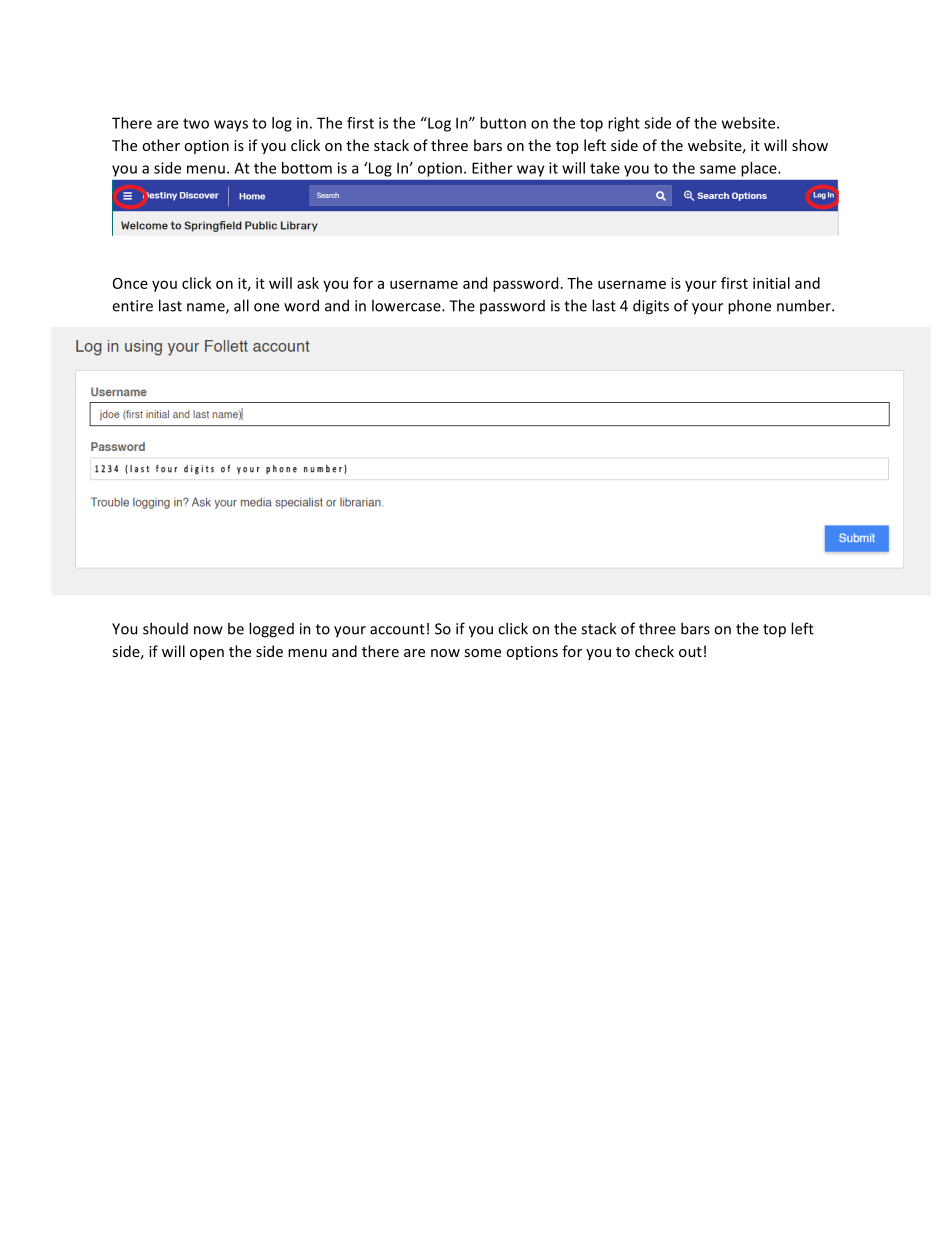  I want to click on open, so click(207, 654).
